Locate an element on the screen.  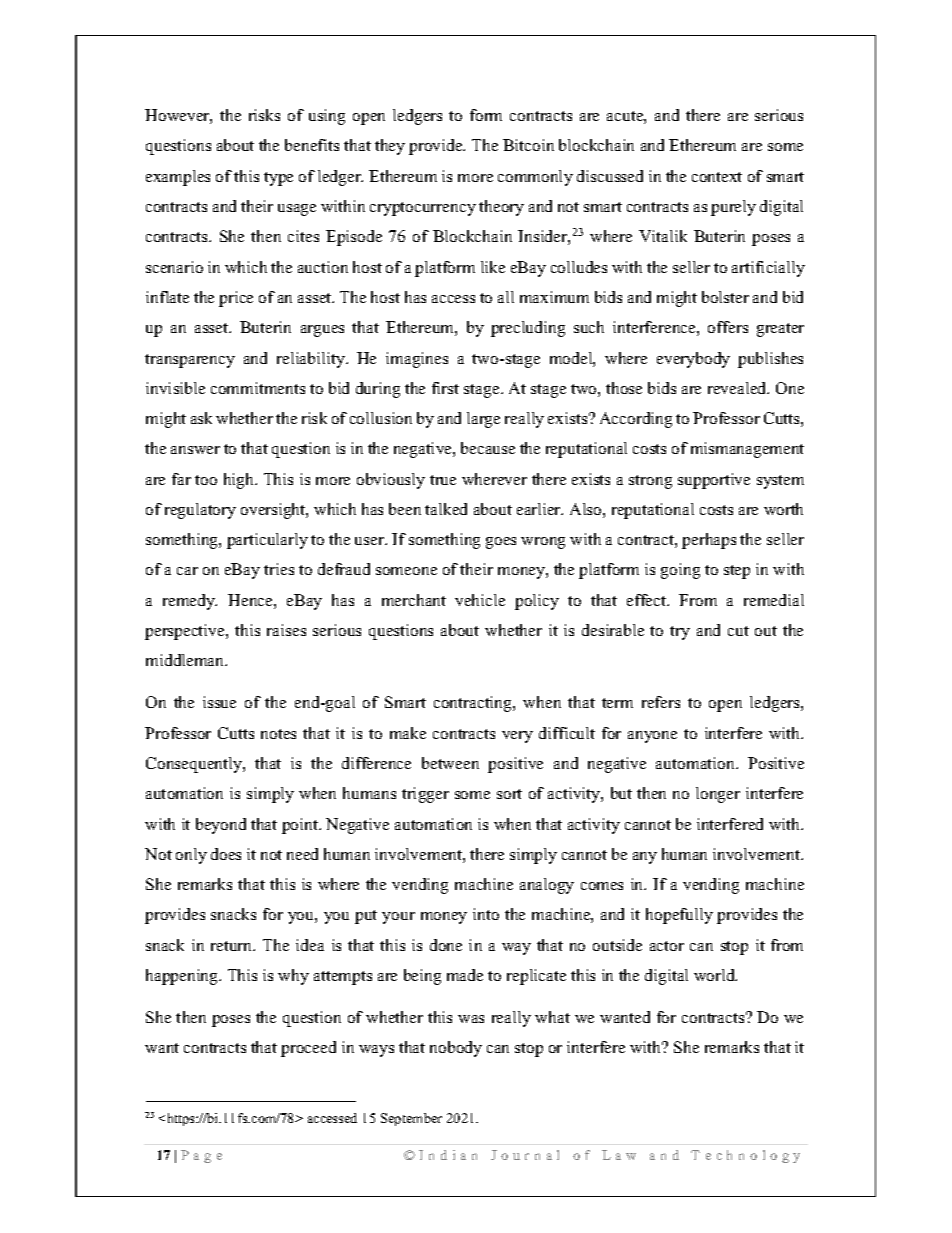
first is located at coordinates (445, 388).
